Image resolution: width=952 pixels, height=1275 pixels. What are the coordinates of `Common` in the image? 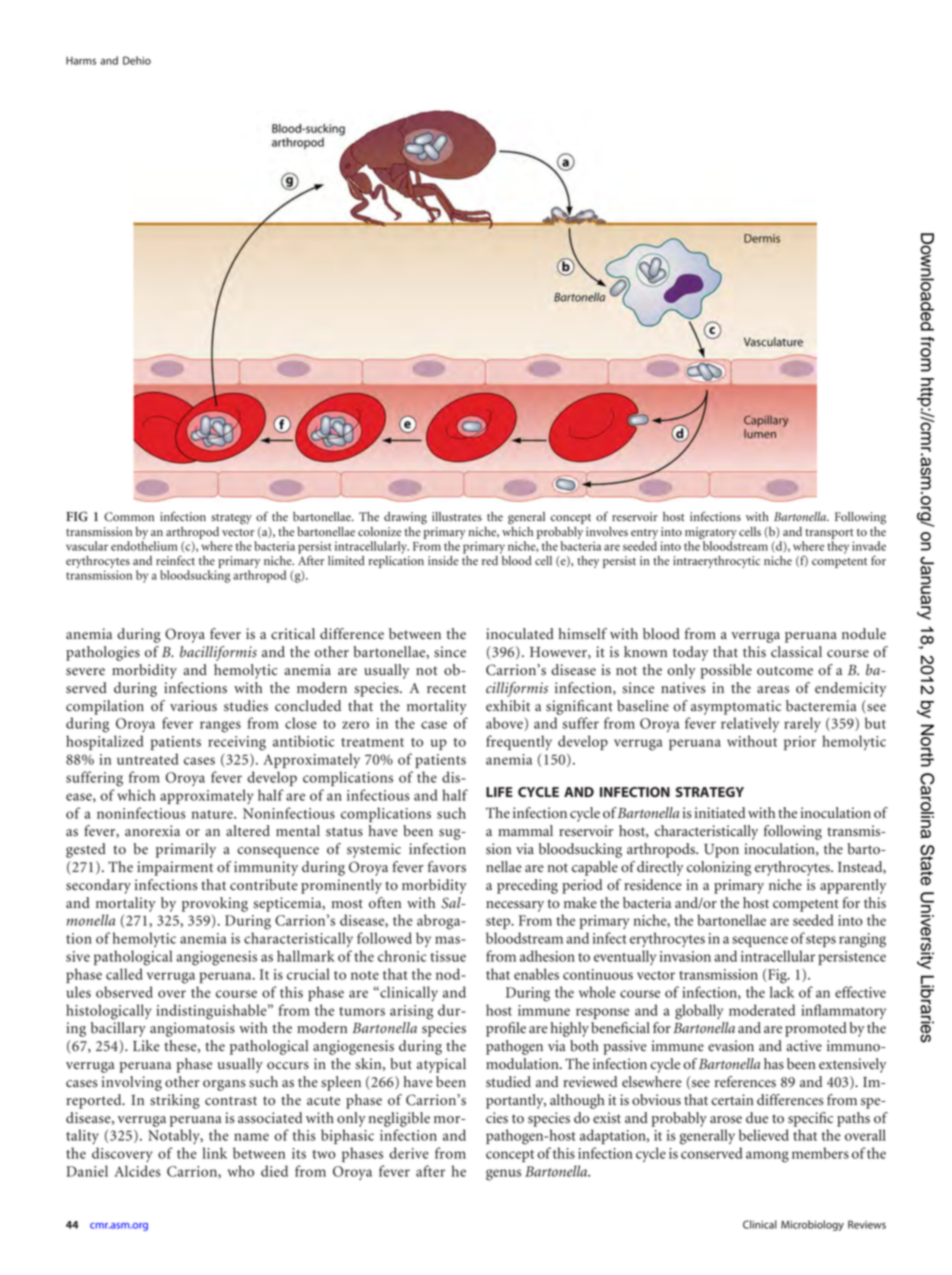 It's located at (129, 517).
